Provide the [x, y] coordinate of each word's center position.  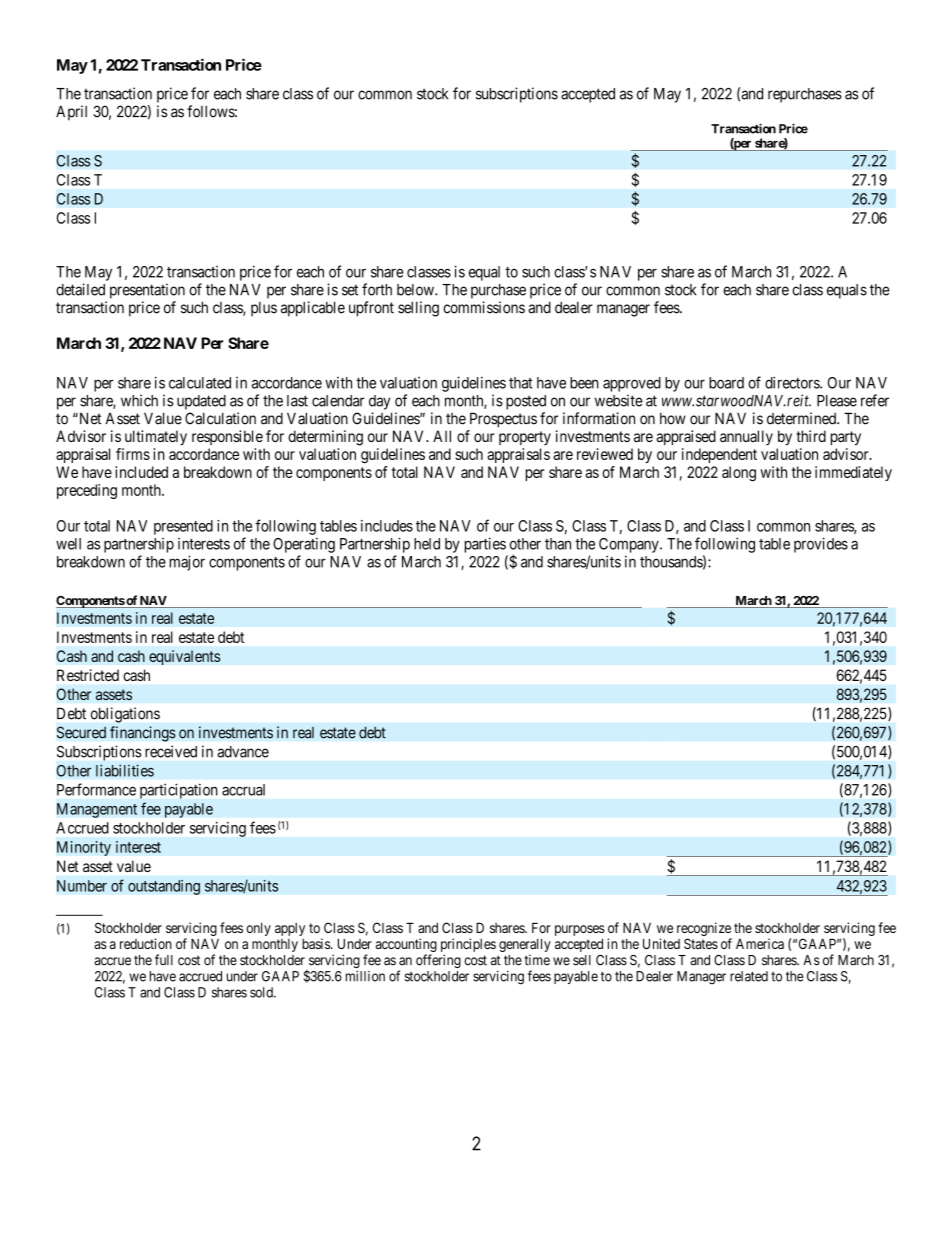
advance [243, 752]
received [171, 751]
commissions [484, 307]
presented [183, 527]
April [71, 113]
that [520, 383]
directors [793, 382]
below [416, 290]
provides [821, 545]
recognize [704, 929]
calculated [200, 383]
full [164, 959]
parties [485, 545]
